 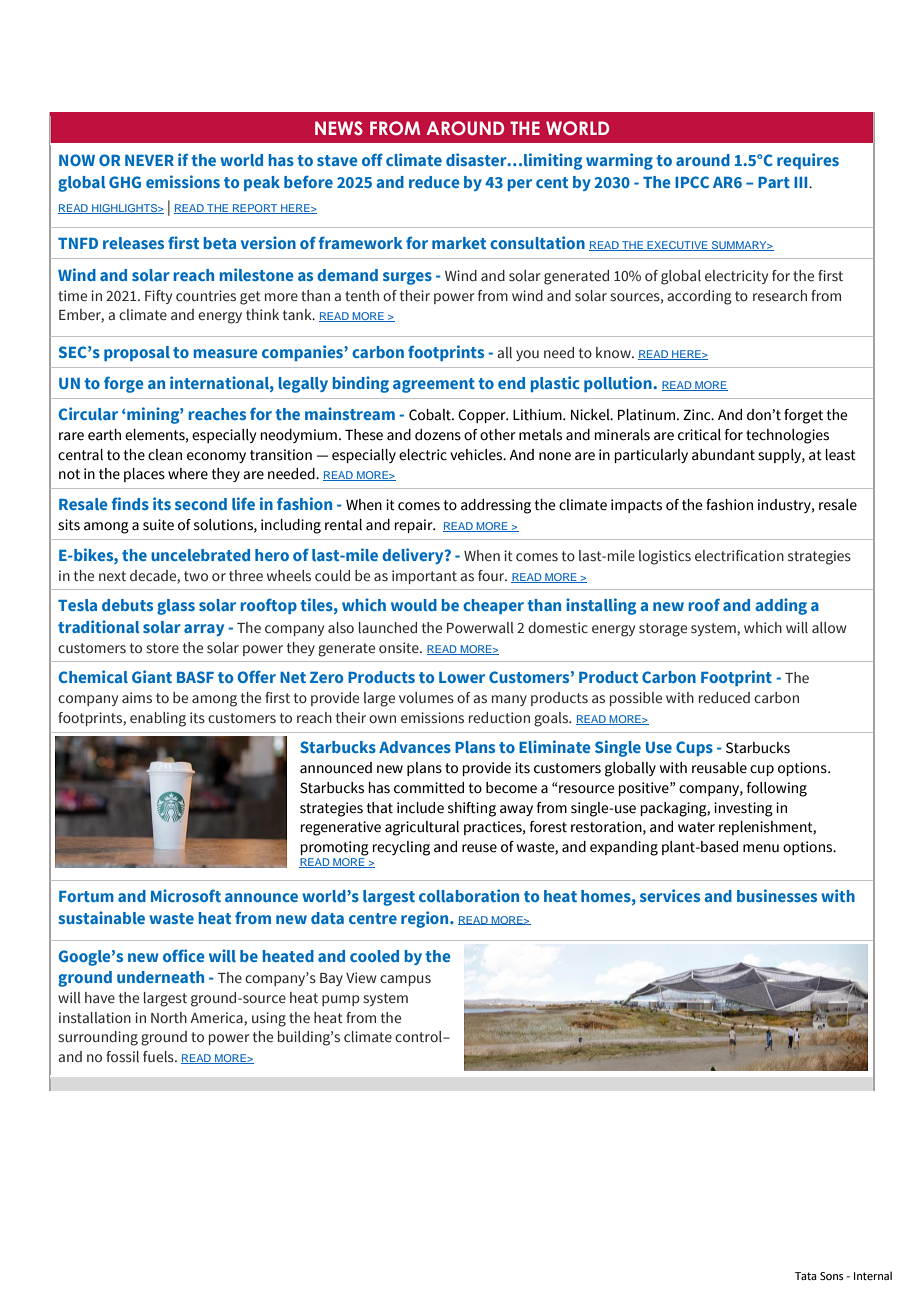 I want to click on market, so click(x=459, y=243).
